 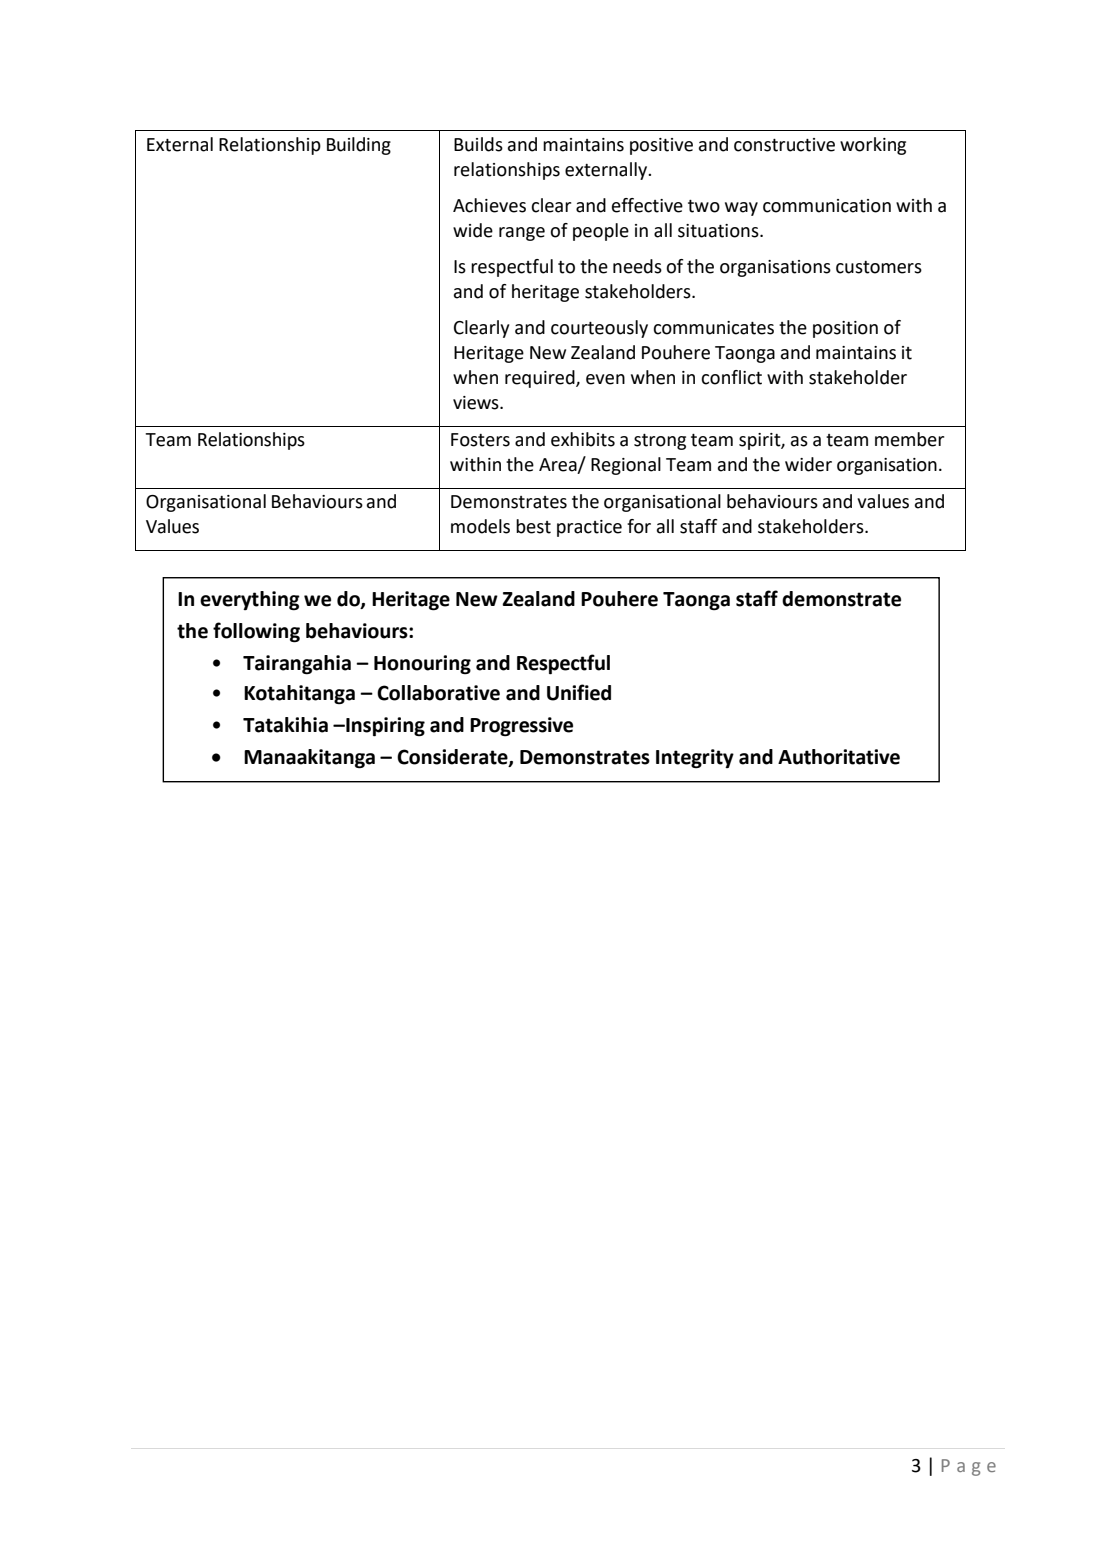 I want to click on even, so click(x=605, y=379).
